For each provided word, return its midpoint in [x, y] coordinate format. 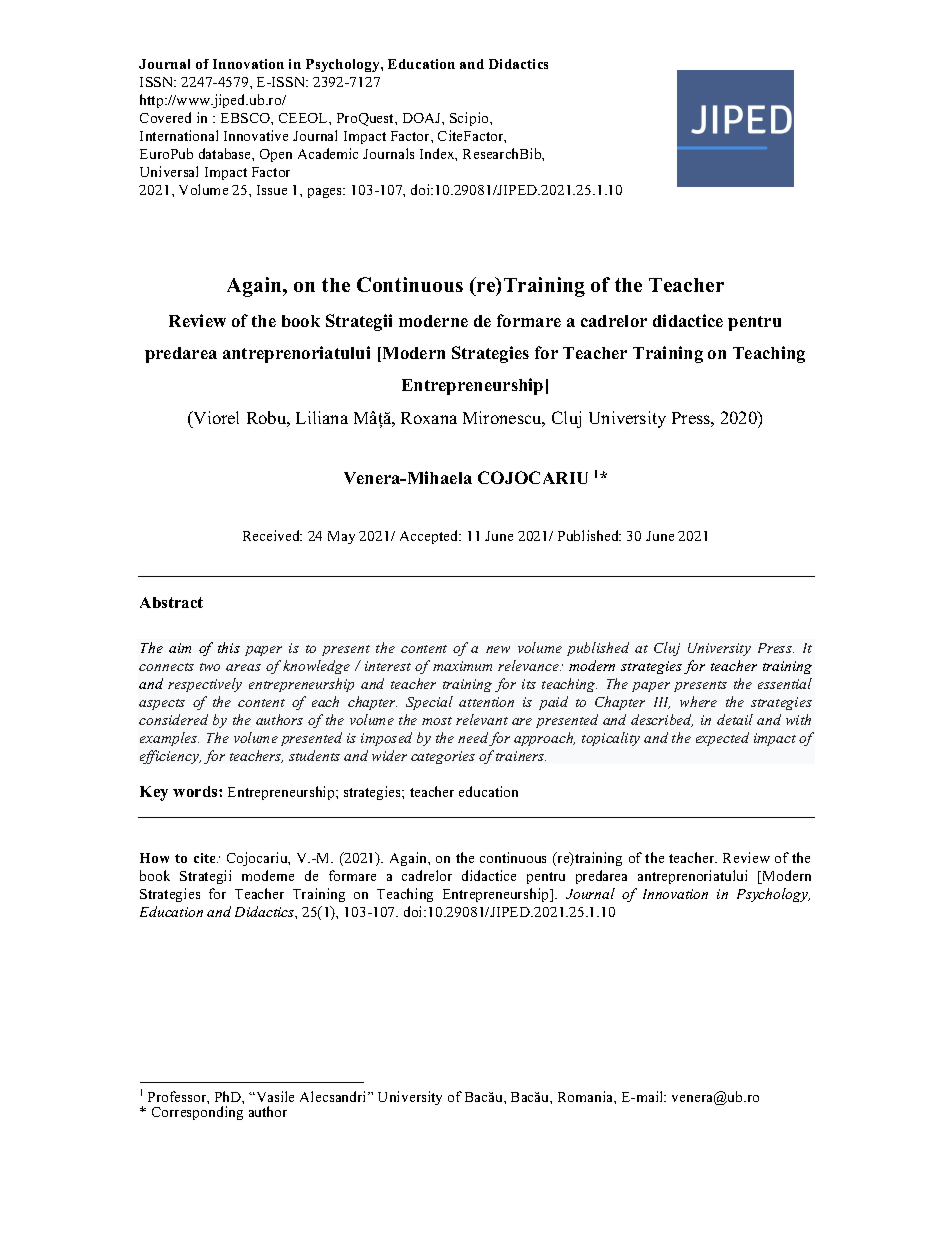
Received [272, 535]
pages [326, 193]
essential [785, 683]
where [698, 701]
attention [486, 702]
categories [443, 757]
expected [722, 739]
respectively [205, 685]
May [341, 537]
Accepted [430, 537]
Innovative [256, 135]
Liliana [322, 417]
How [154, 858]
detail [735, 719]
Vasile [274, 1096]
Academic [328, 153]
